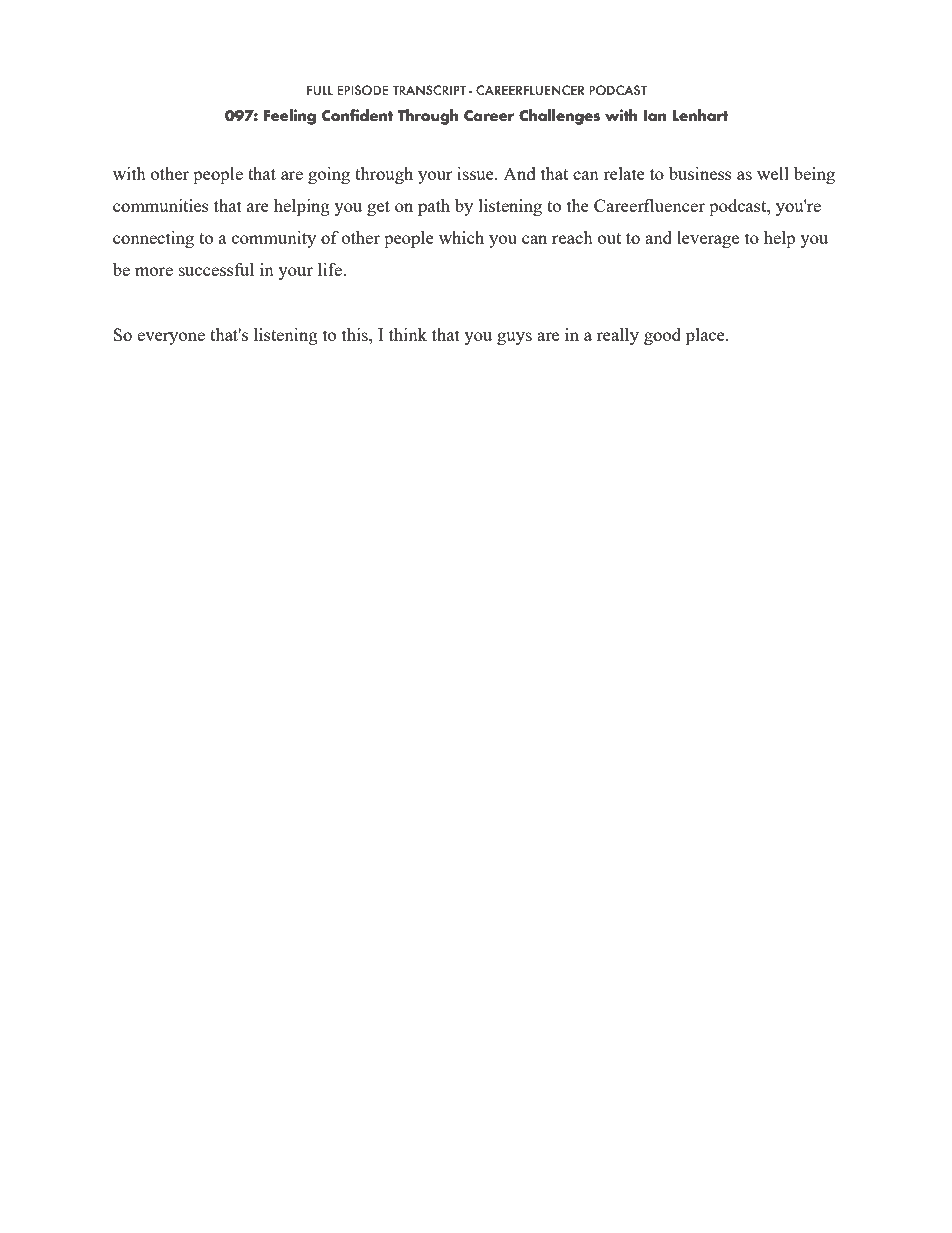 The image size is (952, 1233). What do you see at coordinates (461, 237) in the screenshot?
I see `which` at bounding box center [461, 237].
